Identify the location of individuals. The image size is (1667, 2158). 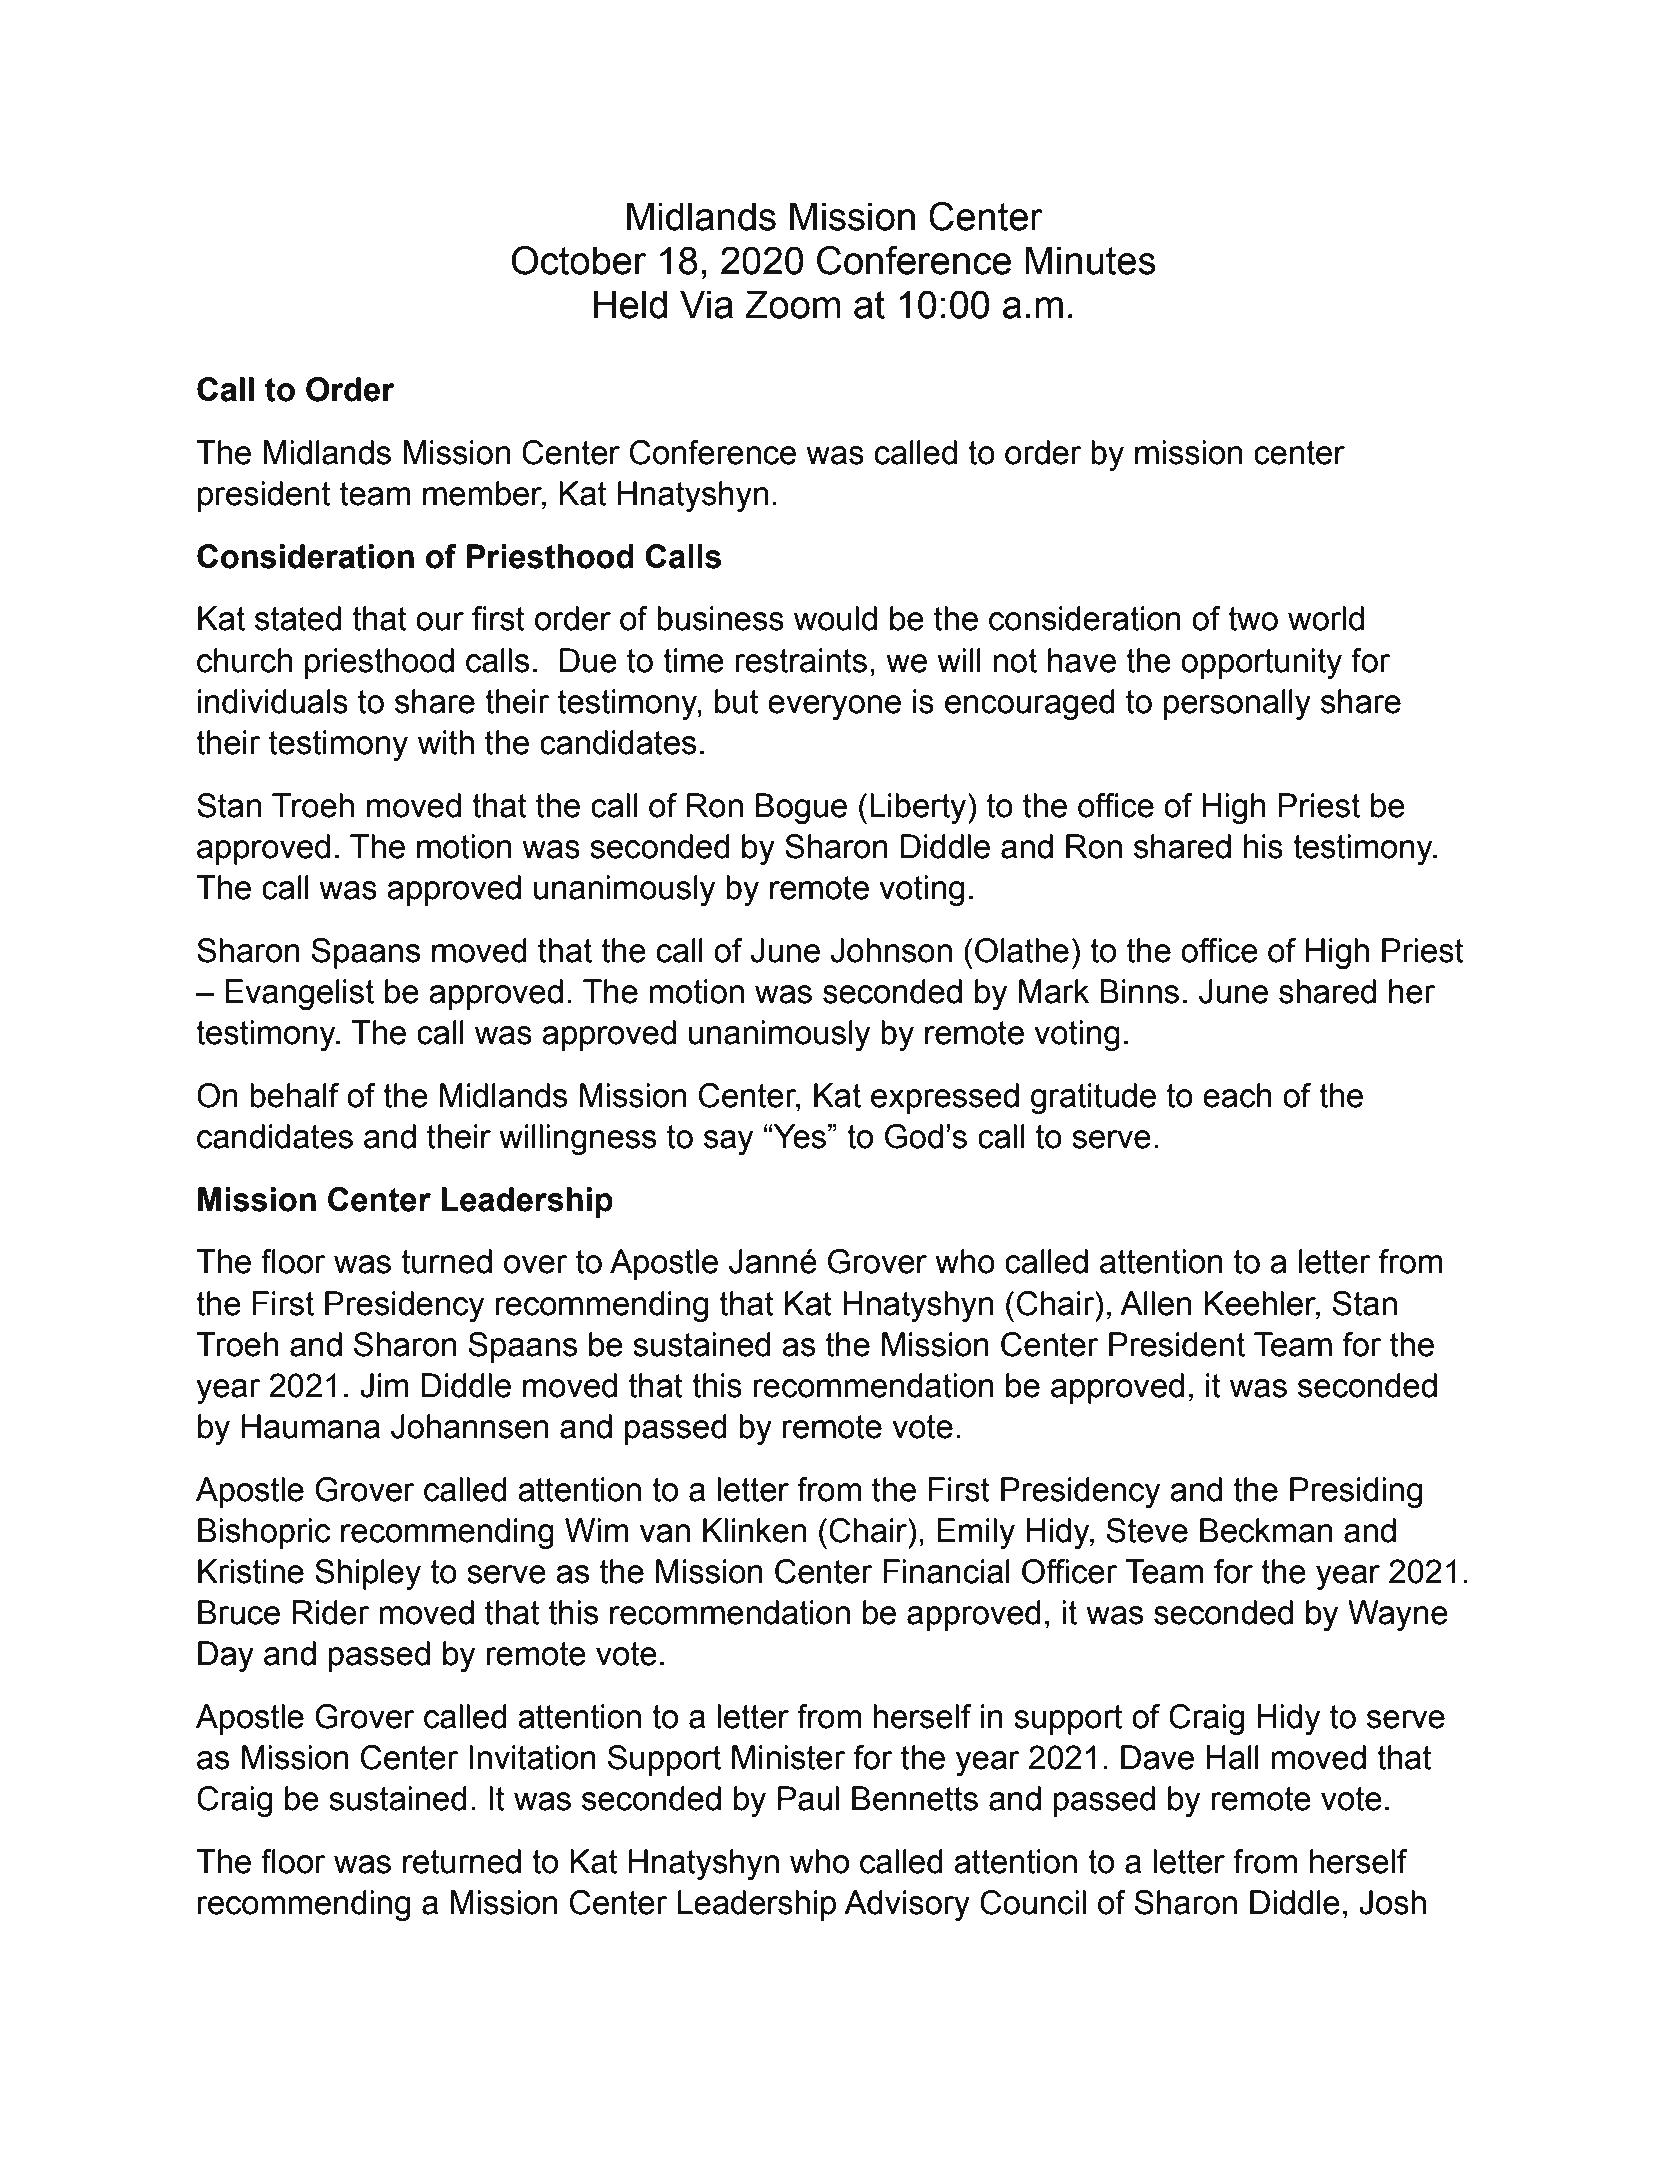
(273, 701).
